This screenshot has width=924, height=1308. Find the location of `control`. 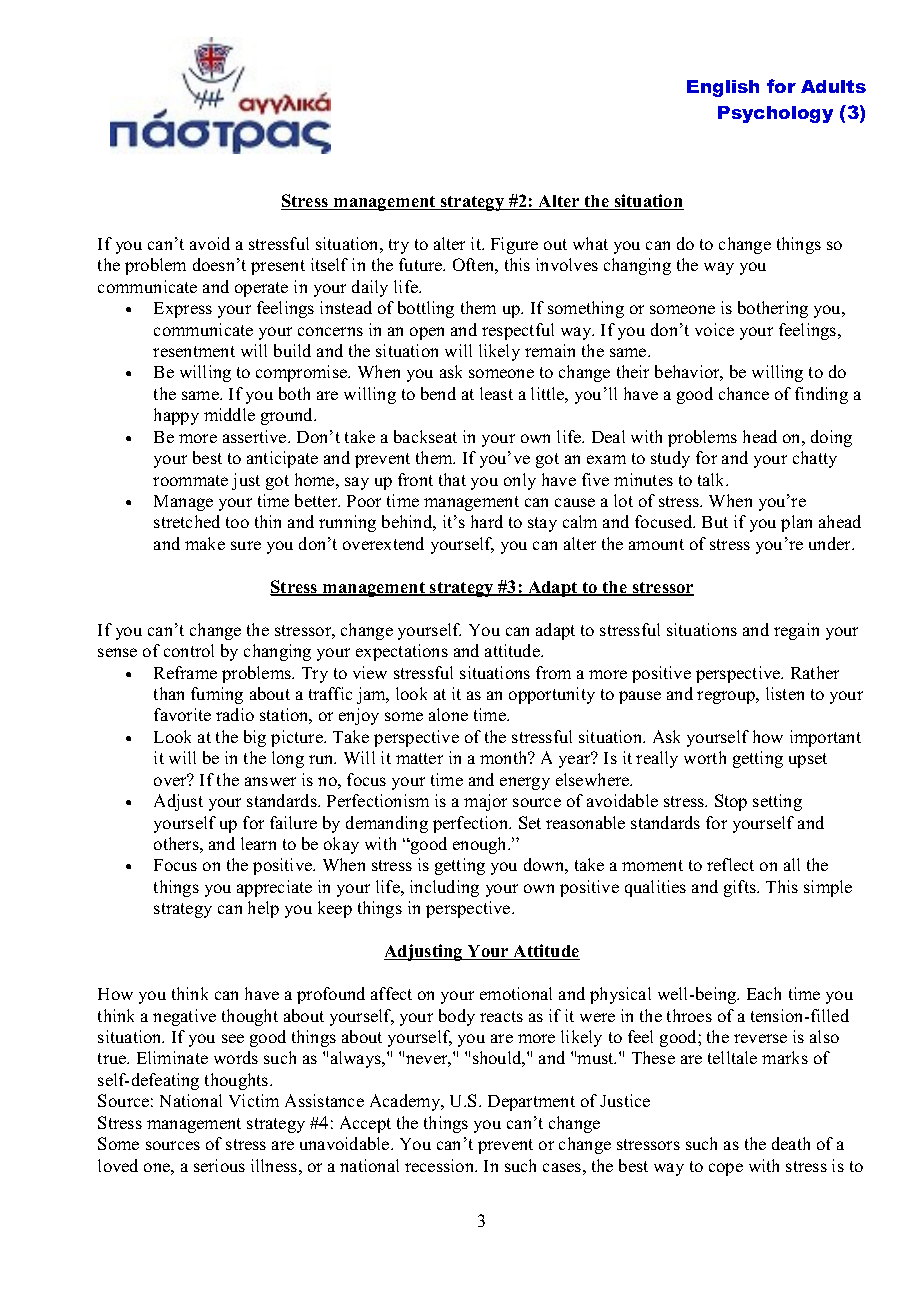

control is located at coordinates (189, 650).
